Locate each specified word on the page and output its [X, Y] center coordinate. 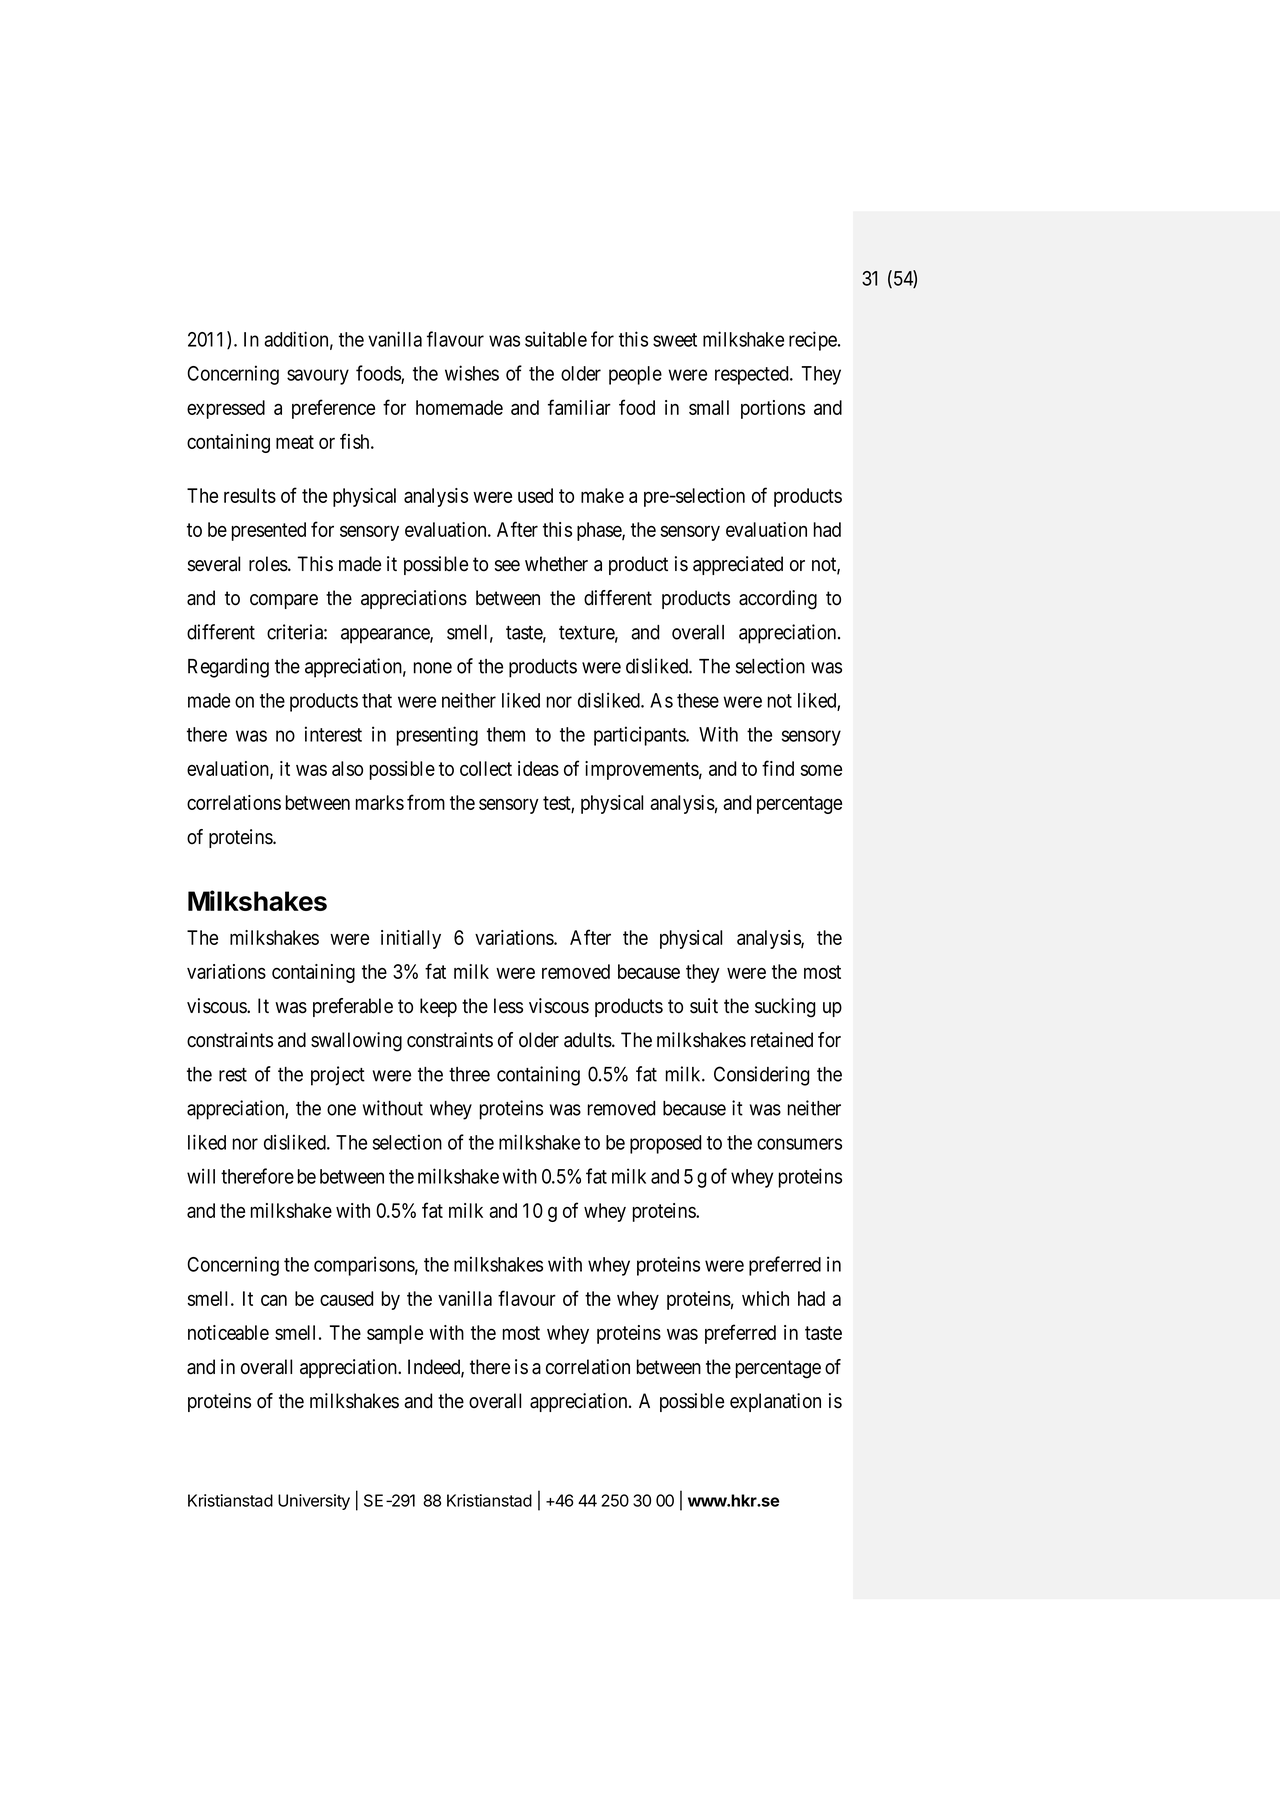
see [507, 566]
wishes [472, 373]
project [338, 1076]
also [347, 768]
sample [395, 1334]
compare [284, 601]
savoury [318, 377]
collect [486, 768]
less [508, 1006]
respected [753, 375]
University [314, 1502]
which [765, 1298]
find [778, 768]
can [274, 1300]
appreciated [738, 565]
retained [782, 1040]
